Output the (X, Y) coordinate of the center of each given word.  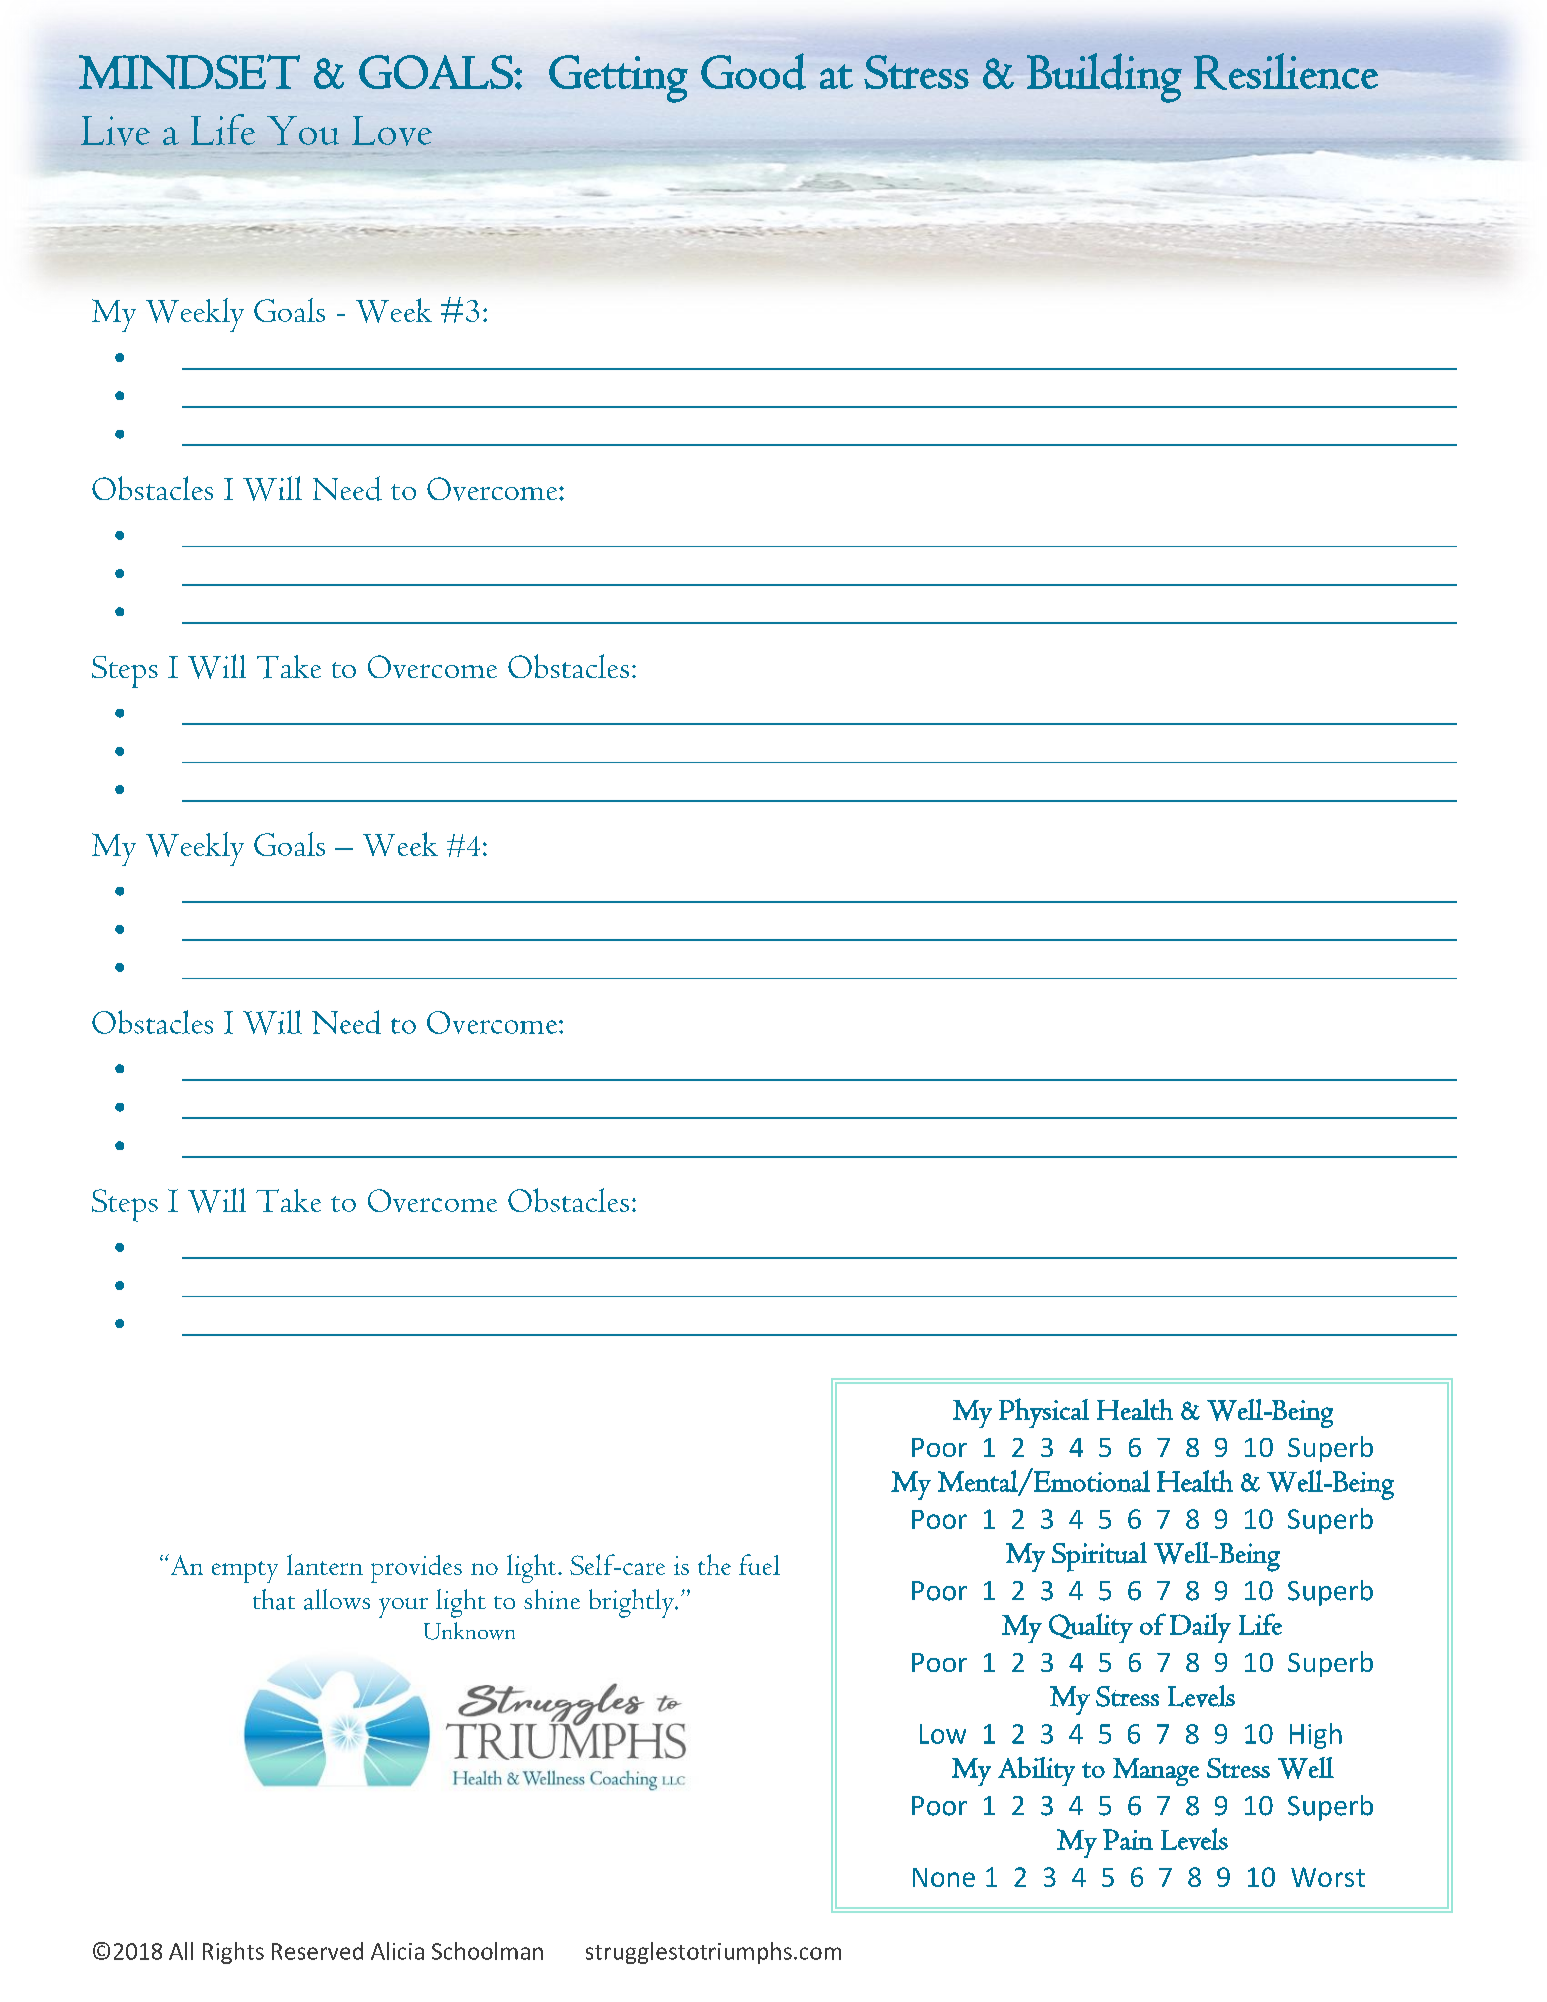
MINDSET (189, 71)
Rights (233, 1953)
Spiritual (1099, 1557)
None (944, 1877)
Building (1104, 78)
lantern (325, 1564)
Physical (1044, 1413)
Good (753, 71)
